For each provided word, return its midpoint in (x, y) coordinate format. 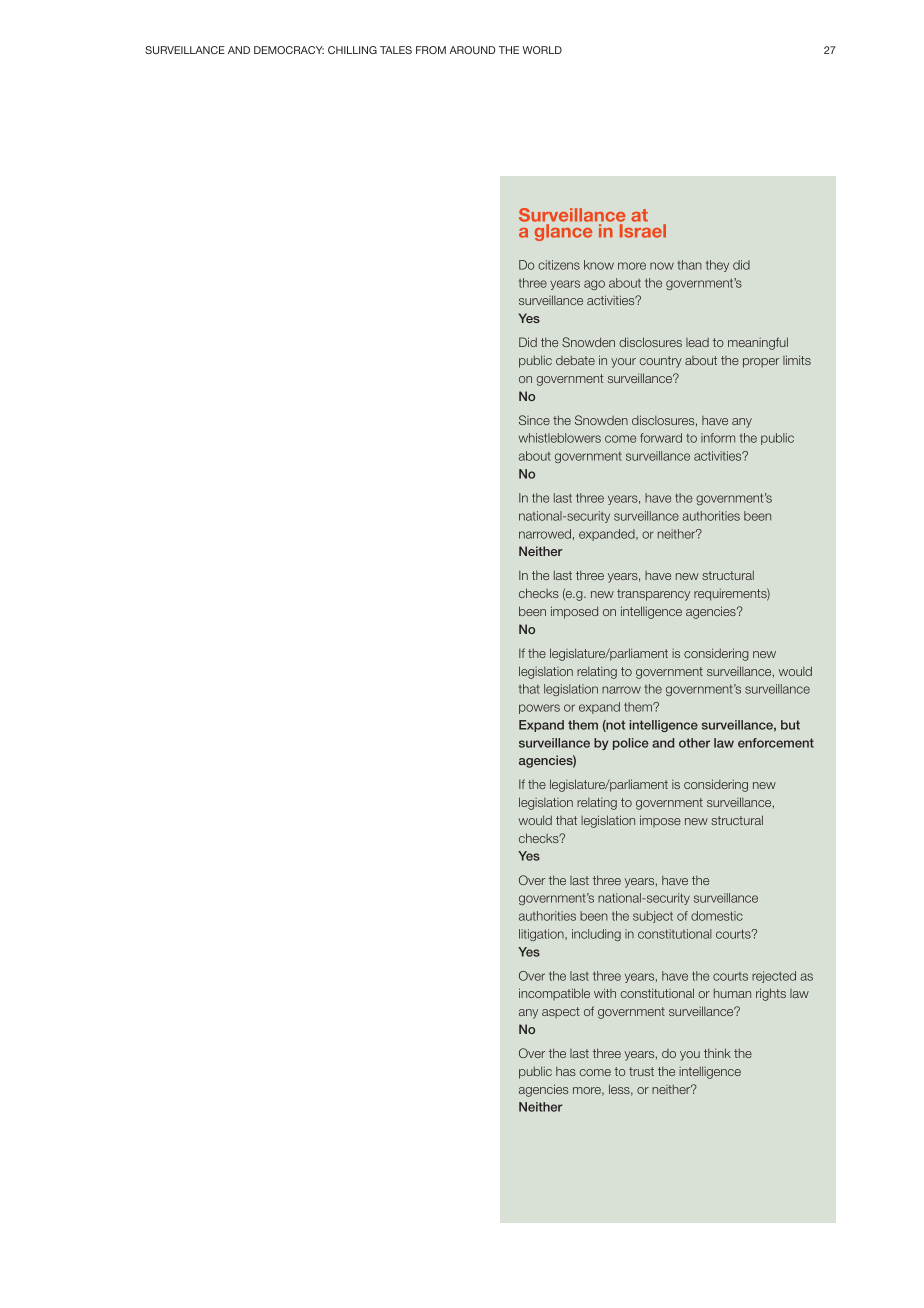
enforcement (776, 743)
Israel (643, 231)
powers (539, 709)
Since (534, 420)
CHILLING (352, 50)
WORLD (542, 50)
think (717, 1053)
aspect (561, 1012)
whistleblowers (560, 438)
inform (718, 438)
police (631, 744)
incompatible (554, 994)
